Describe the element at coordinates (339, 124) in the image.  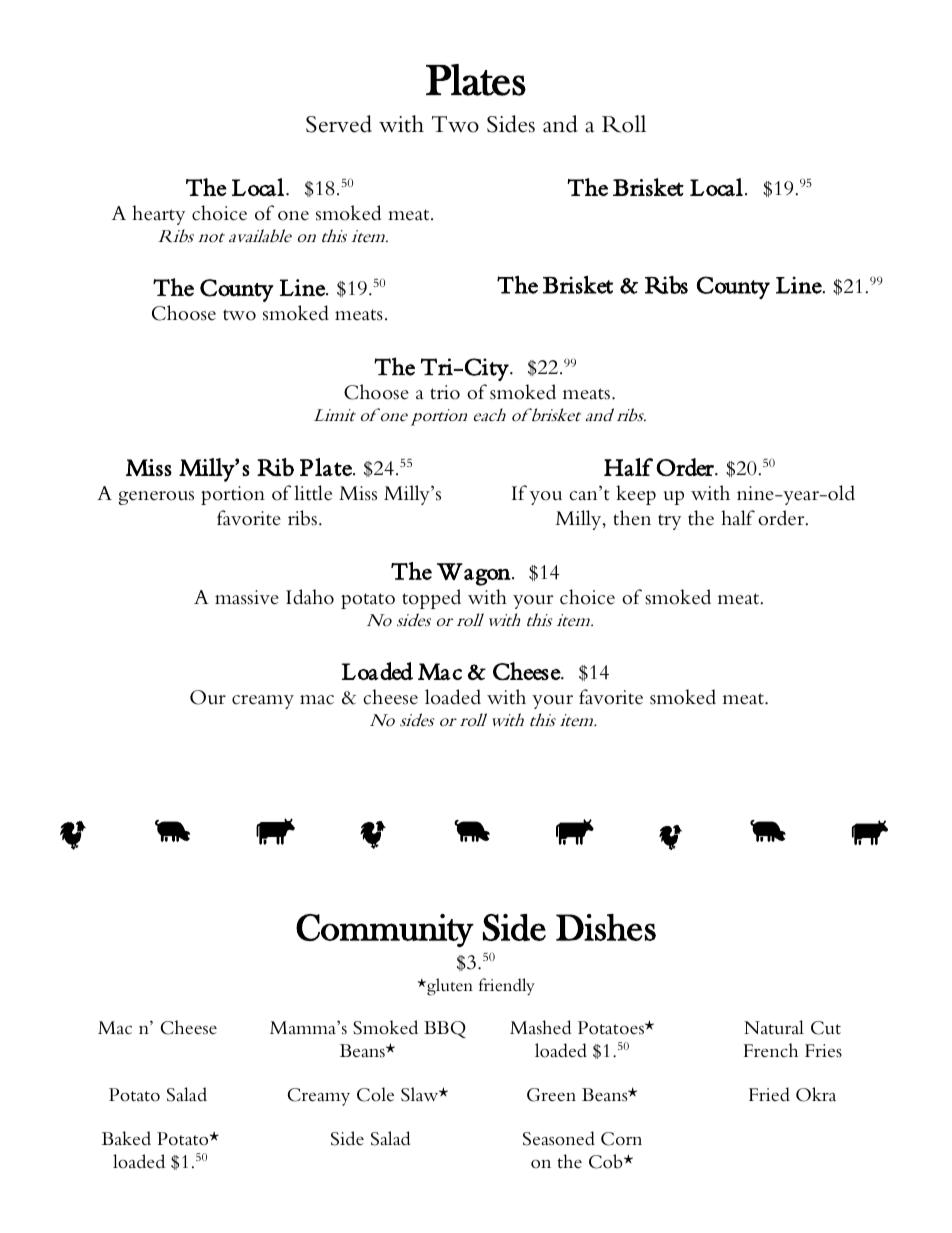
I see `Served` at that location.
